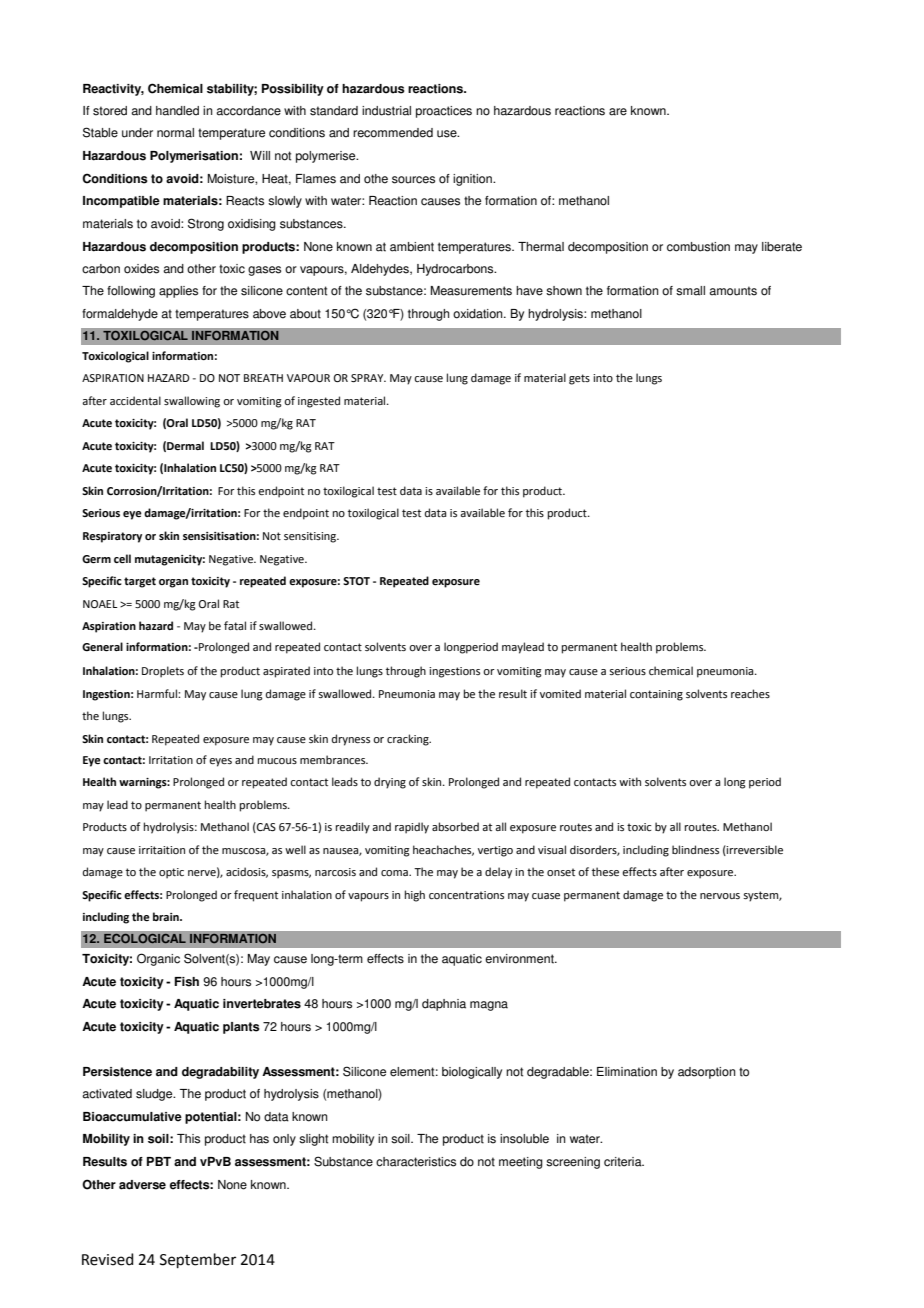 This image has height=1308, width=924. What do you see at coordinates (393, 133) in the image?
I see `recommended` at bounding box center [393, 133].
